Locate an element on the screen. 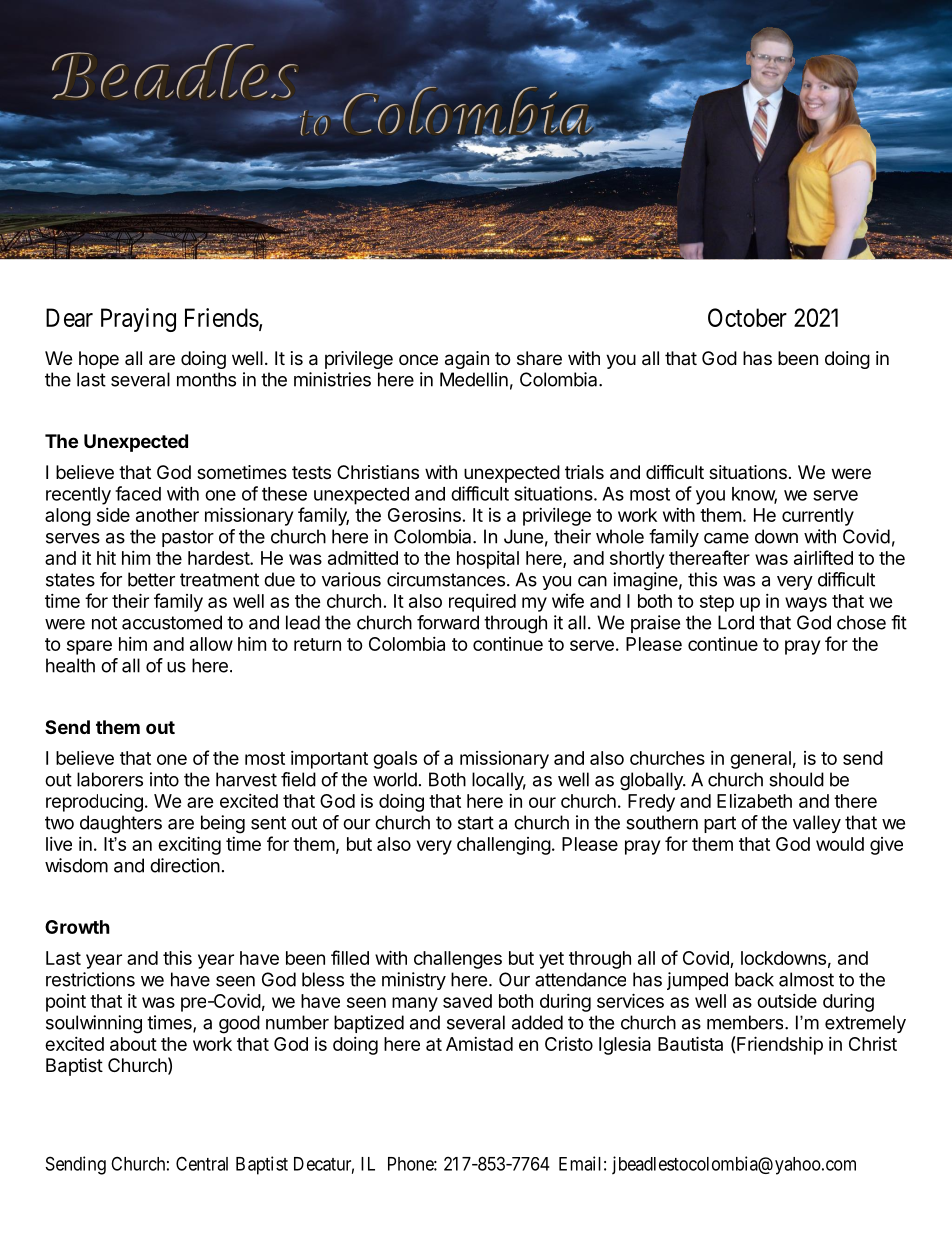 The width and height of the screenshot is (952, 1233). October is located at coordinates (747, 317).
